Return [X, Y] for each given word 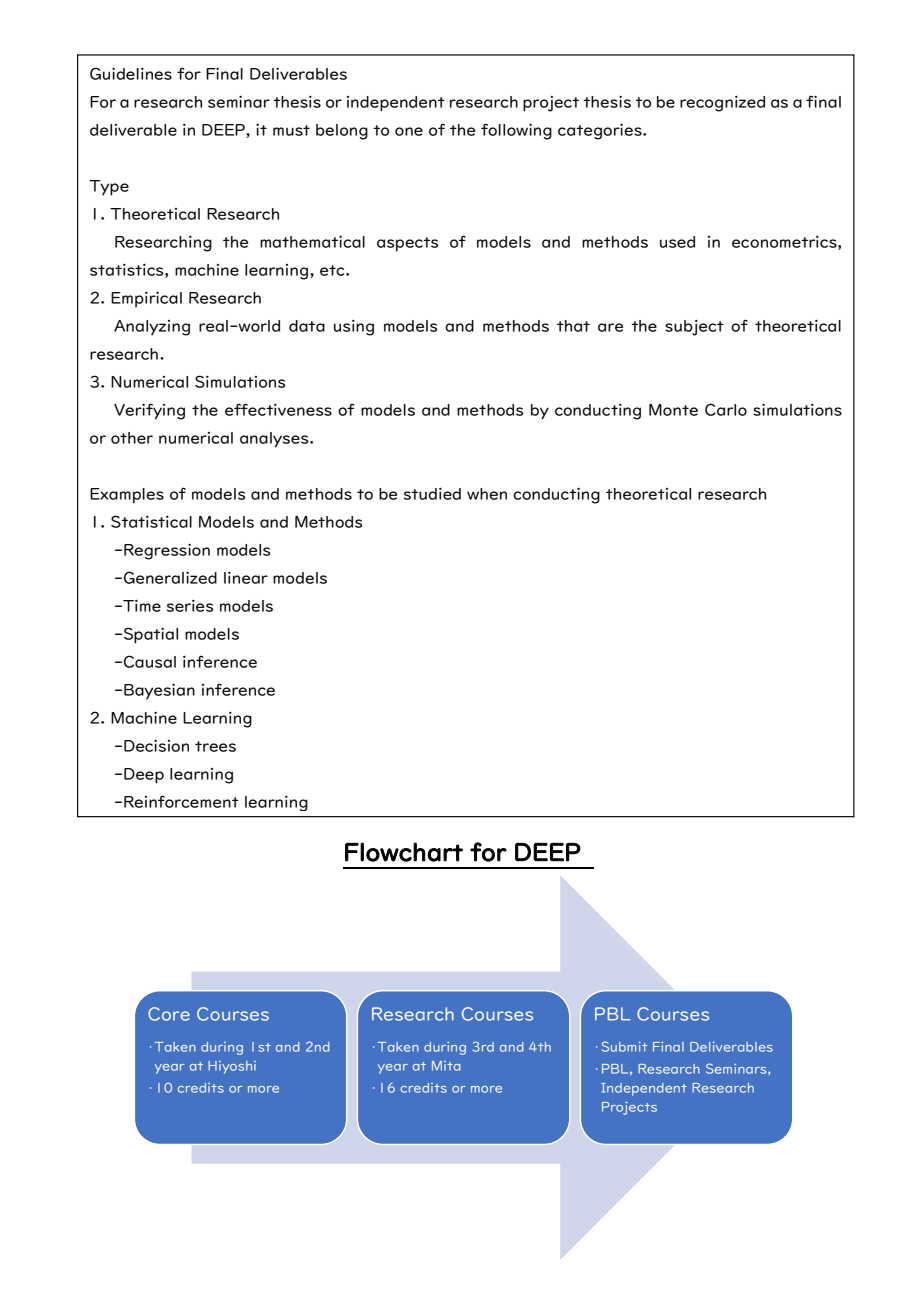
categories [601, 132]
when [487, 494]
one [409, 131]
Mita [446, 1066]
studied [432, 494]
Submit [624, 1046]
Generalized [170, 577]
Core [169, 1014]
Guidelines [131, 73]
